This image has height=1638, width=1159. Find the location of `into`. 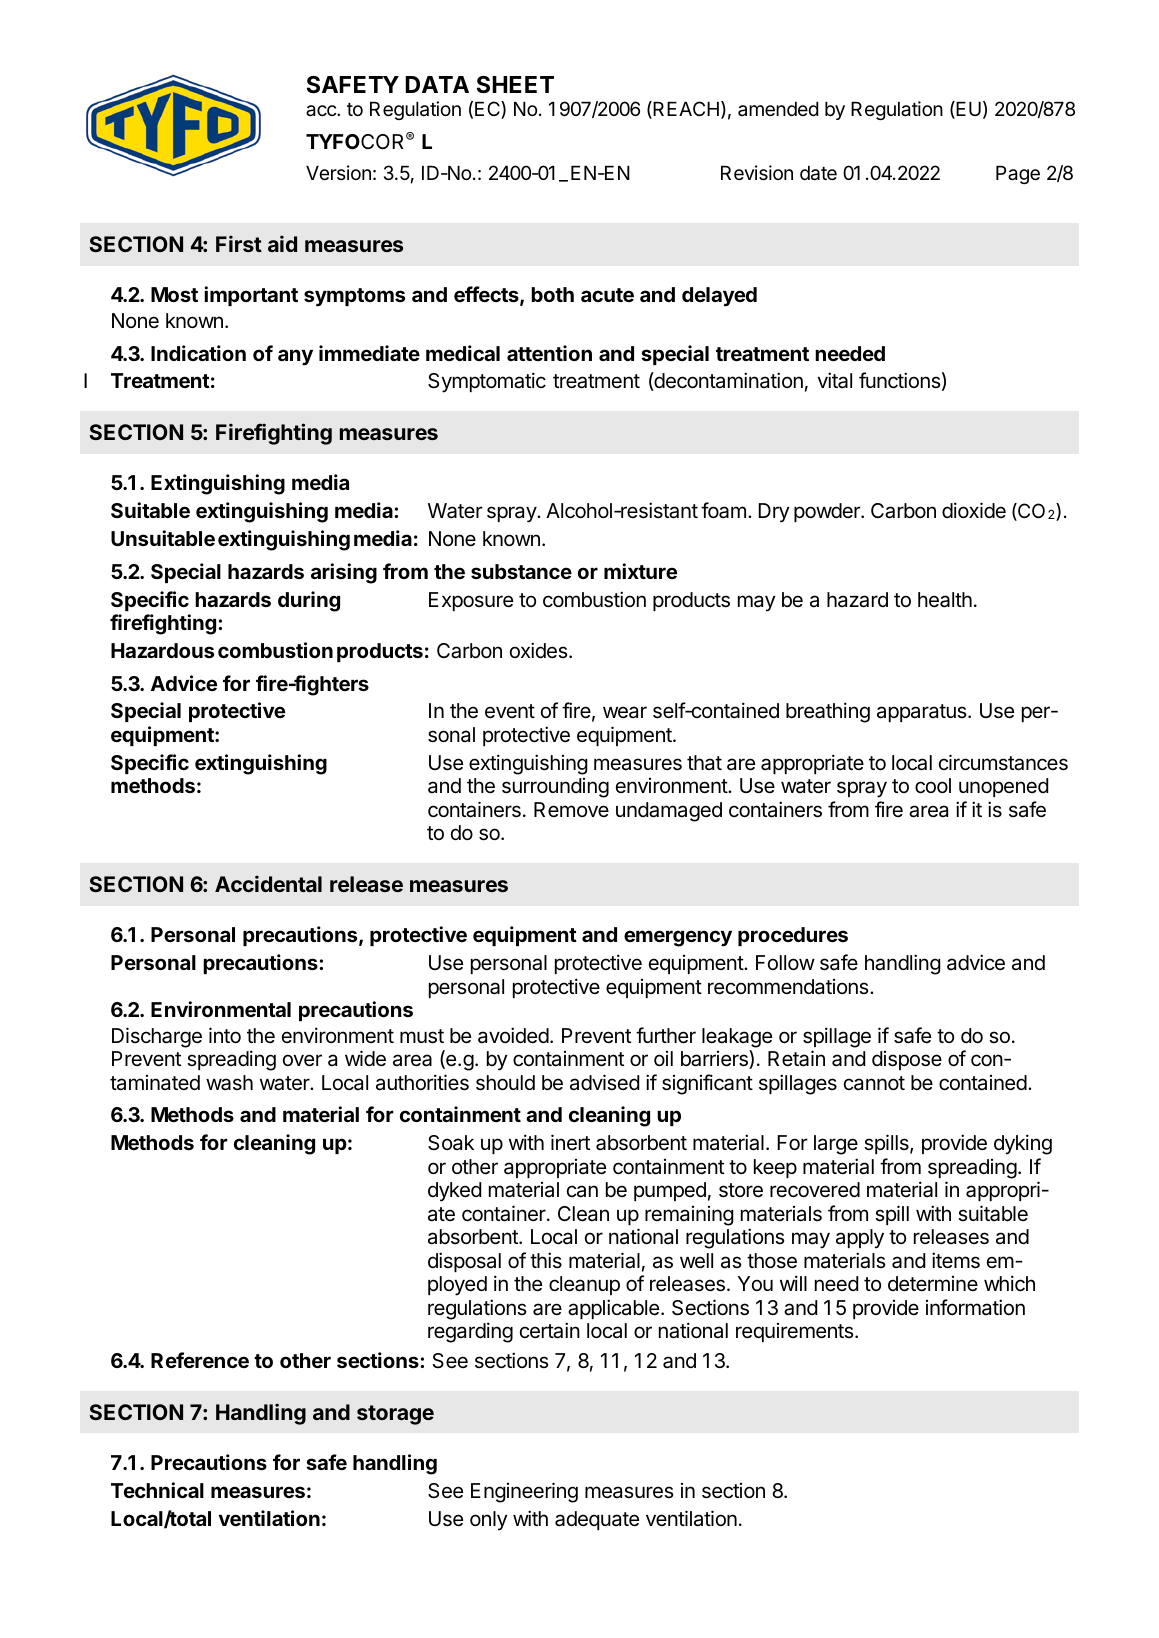

into is located at coordinates (225, 1035).
